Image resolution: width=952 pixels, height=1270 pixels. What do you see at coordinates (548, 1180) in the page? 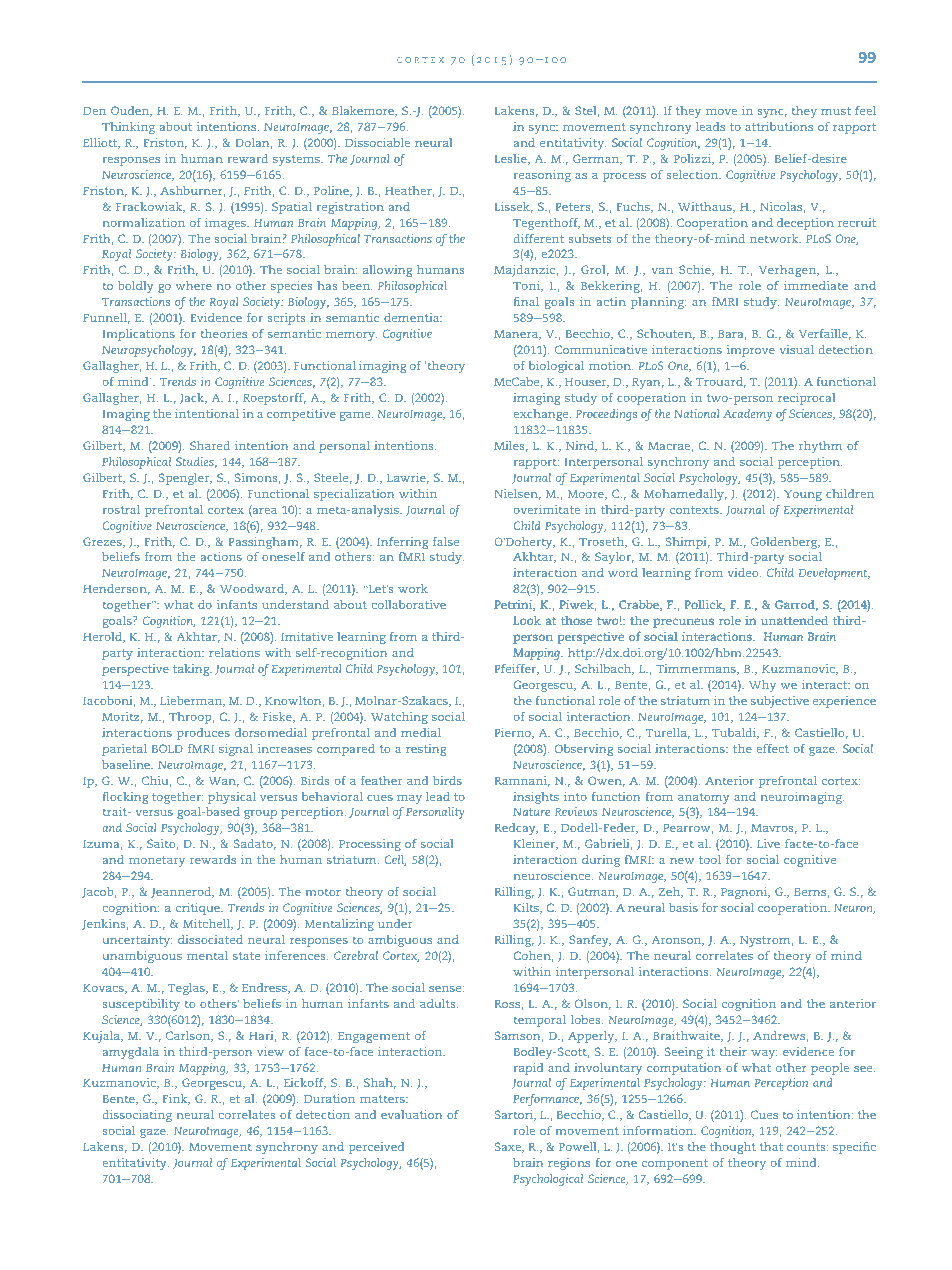
I see `Psychological` at bounding box center [548, 1180].
